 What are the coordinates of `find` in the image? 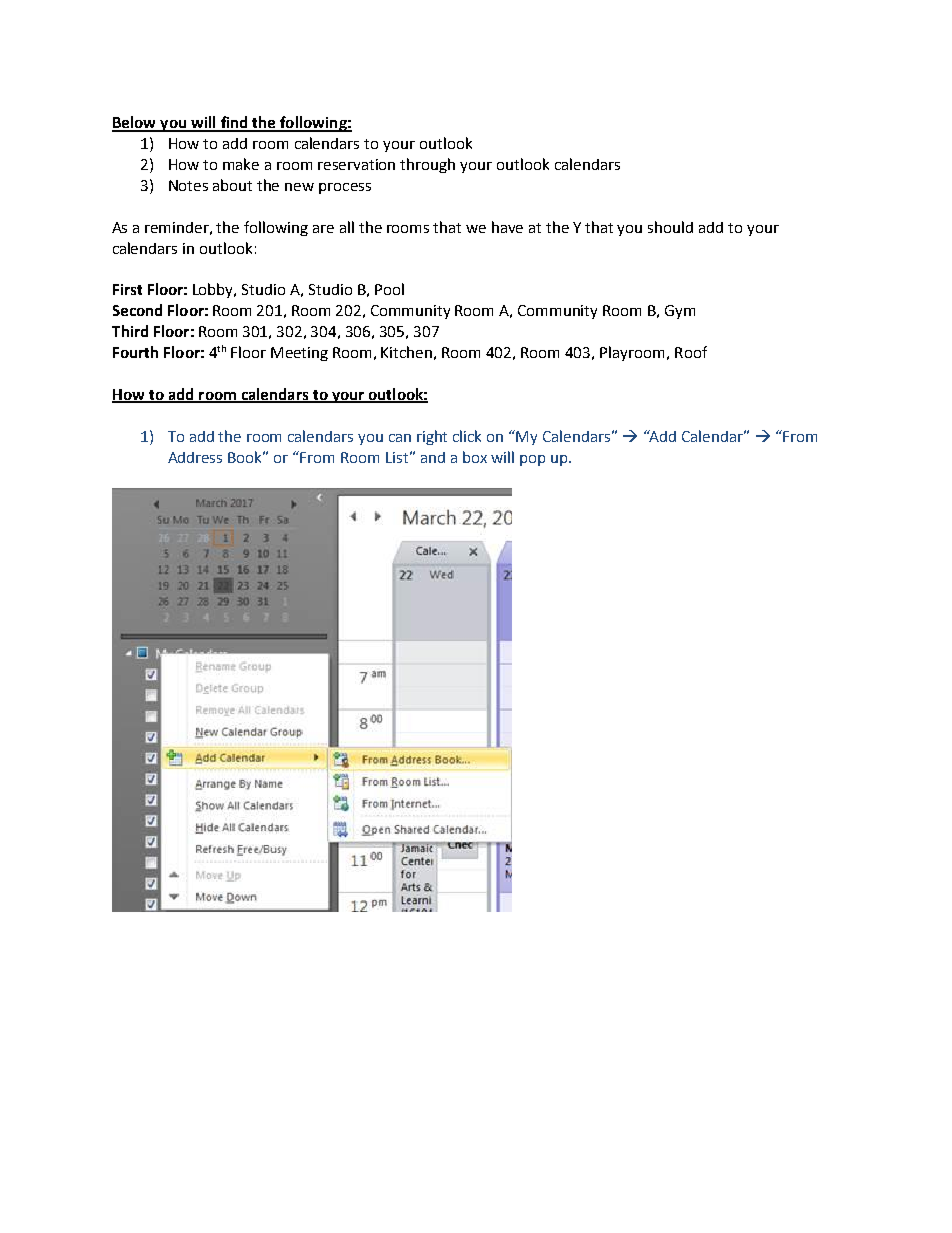 It's located at (234, 123).
